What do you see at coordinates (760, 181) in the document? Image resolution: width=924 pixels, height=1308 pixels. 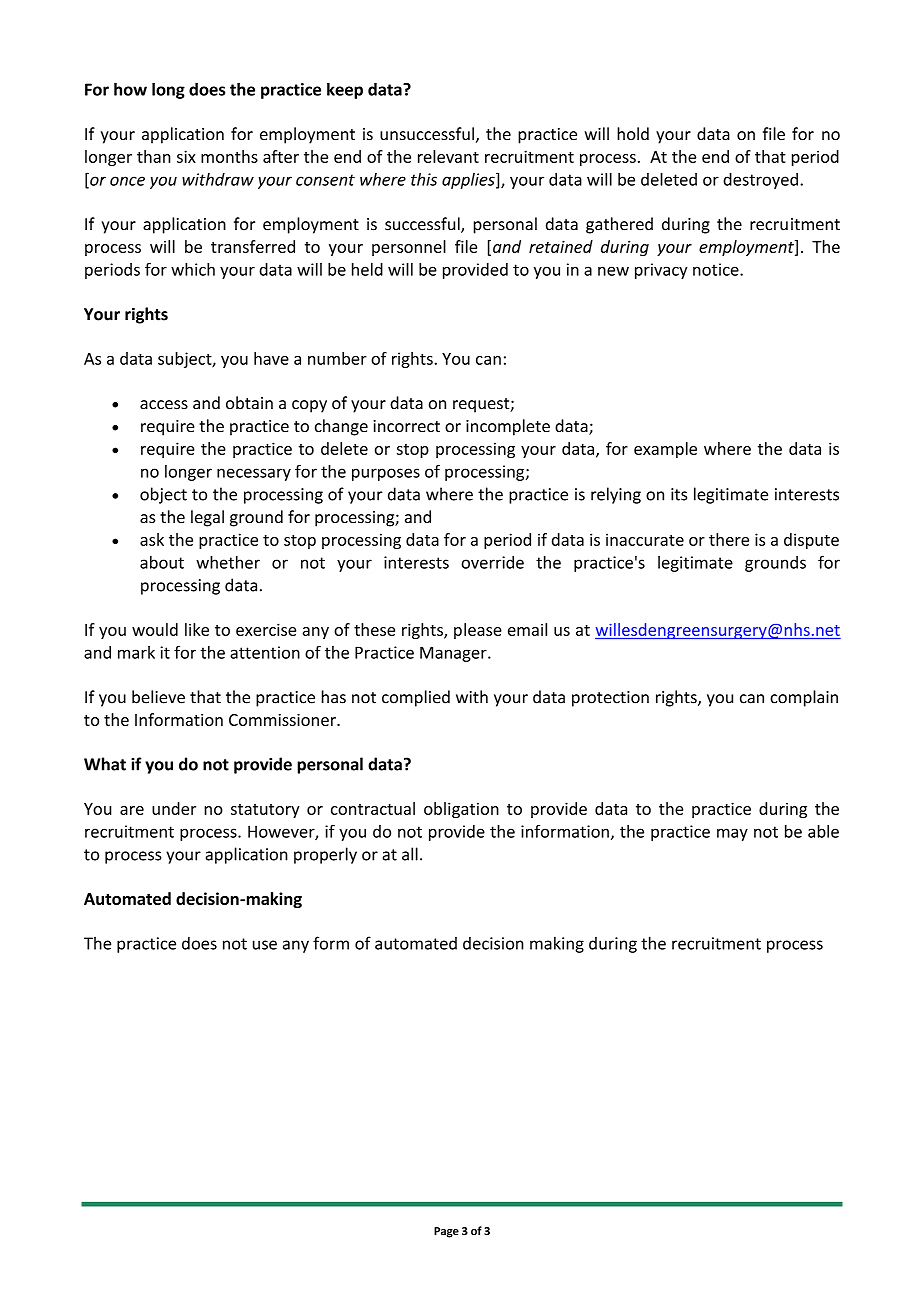 I see `destroyed` at bounding box center [760, 181].
